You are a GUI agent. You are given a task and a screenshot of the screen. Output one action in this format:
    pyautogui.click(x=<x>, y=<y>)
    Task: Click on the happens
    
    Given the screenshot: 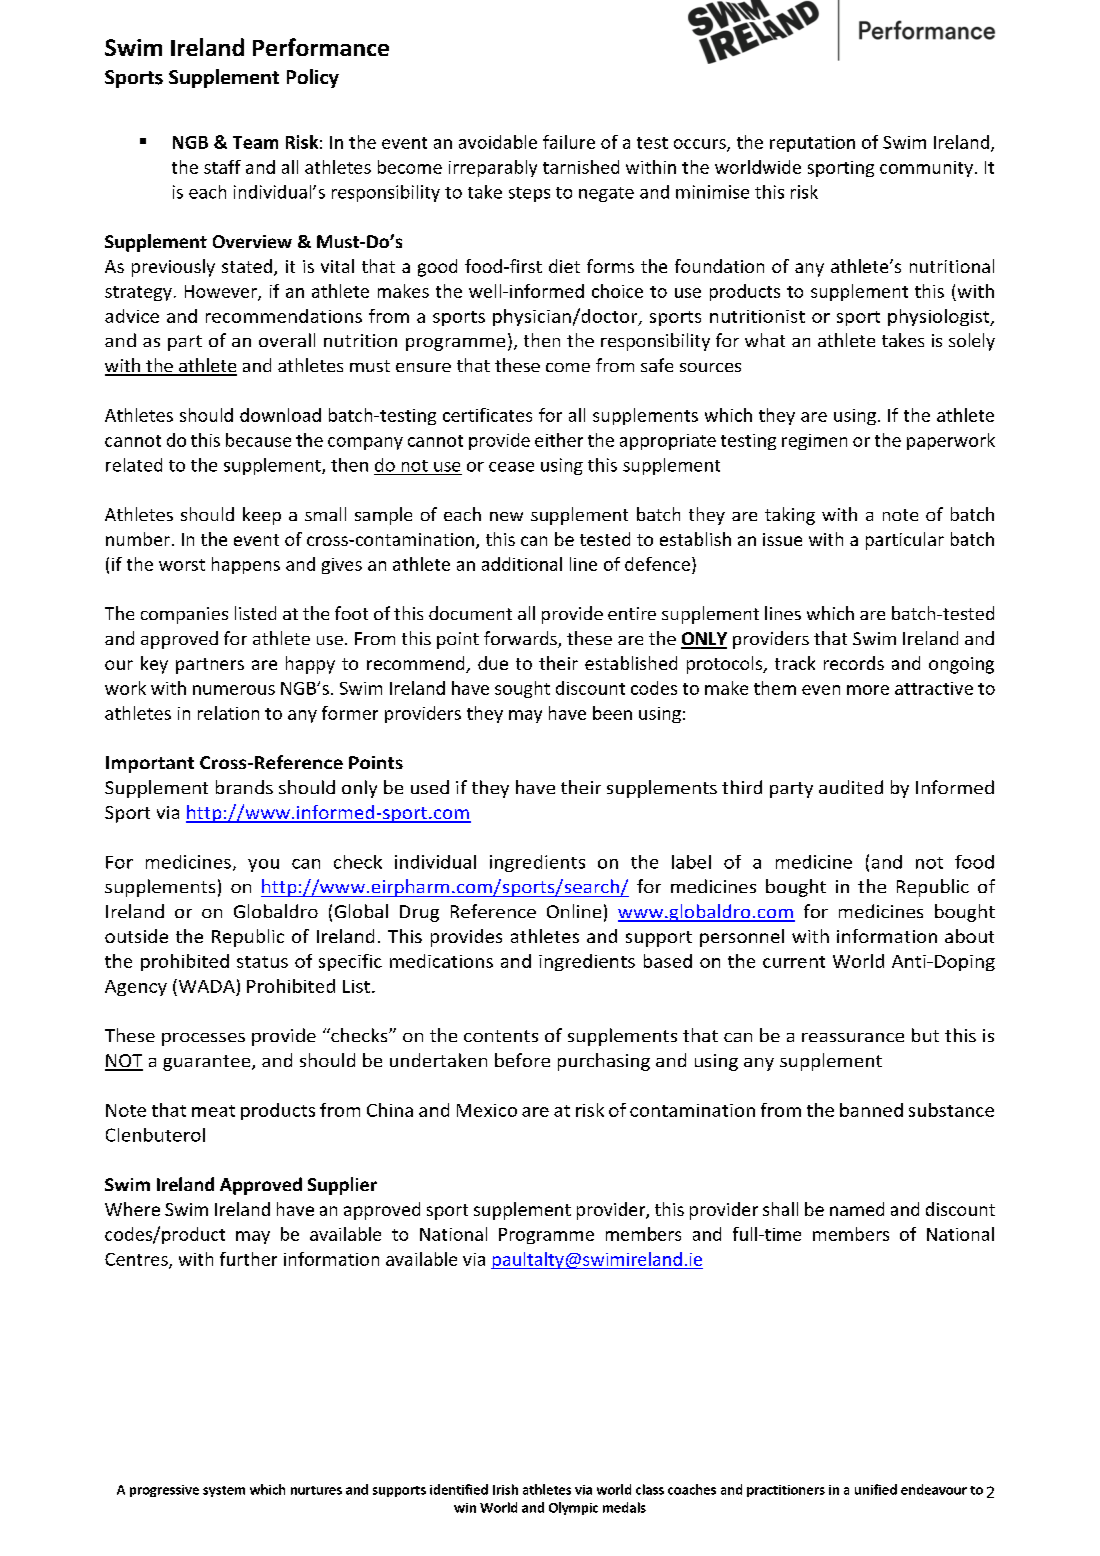 What is the action you would take?
    pyautogui.click(x=246, y=565)
